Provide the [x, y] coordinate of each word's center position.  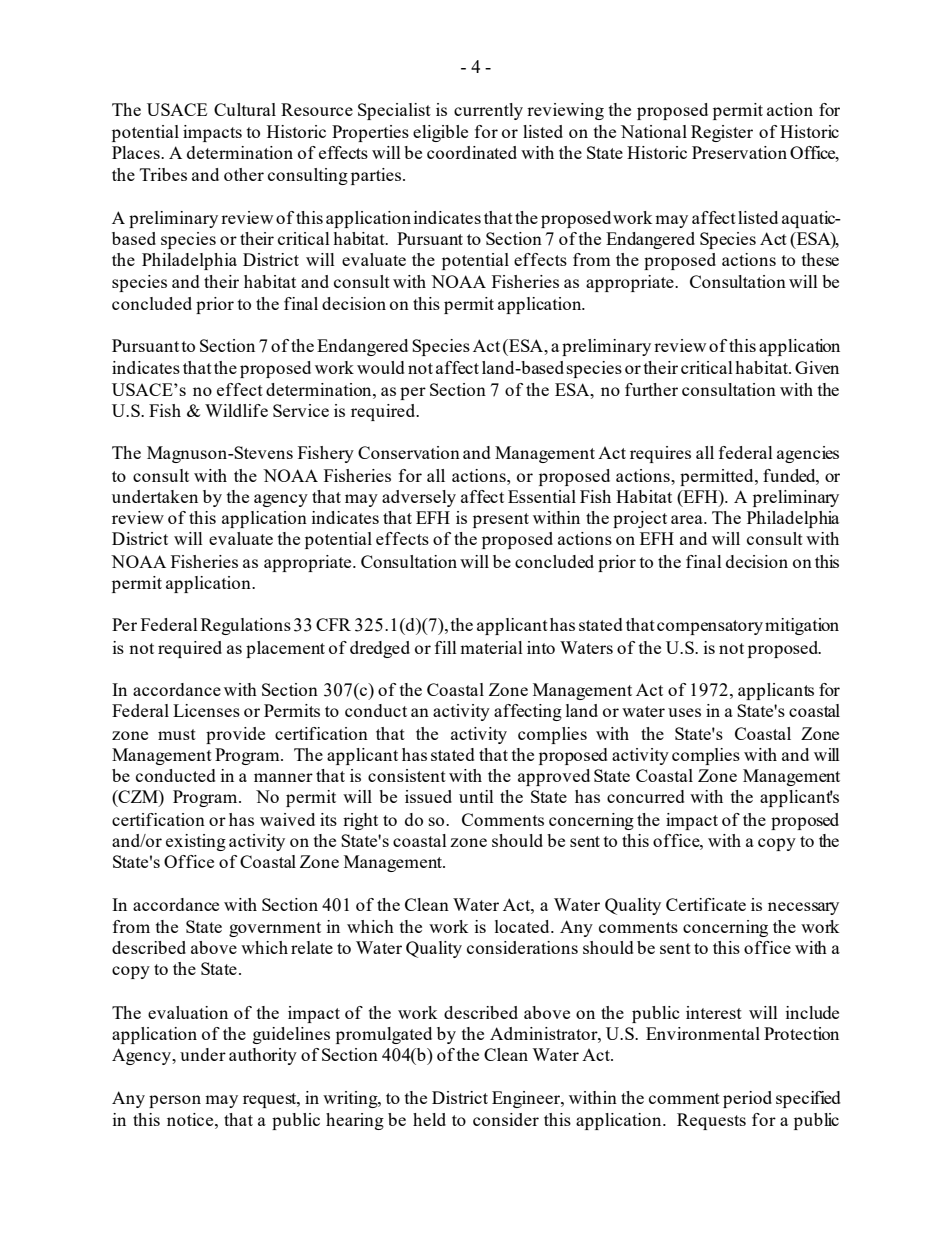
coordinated [472, 152]
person [175, 1101]
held [429, 1119]
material [491, 647]
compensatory [710, 627]
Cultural [245, 109]
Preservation [739, 152]
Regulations [246, 626]
